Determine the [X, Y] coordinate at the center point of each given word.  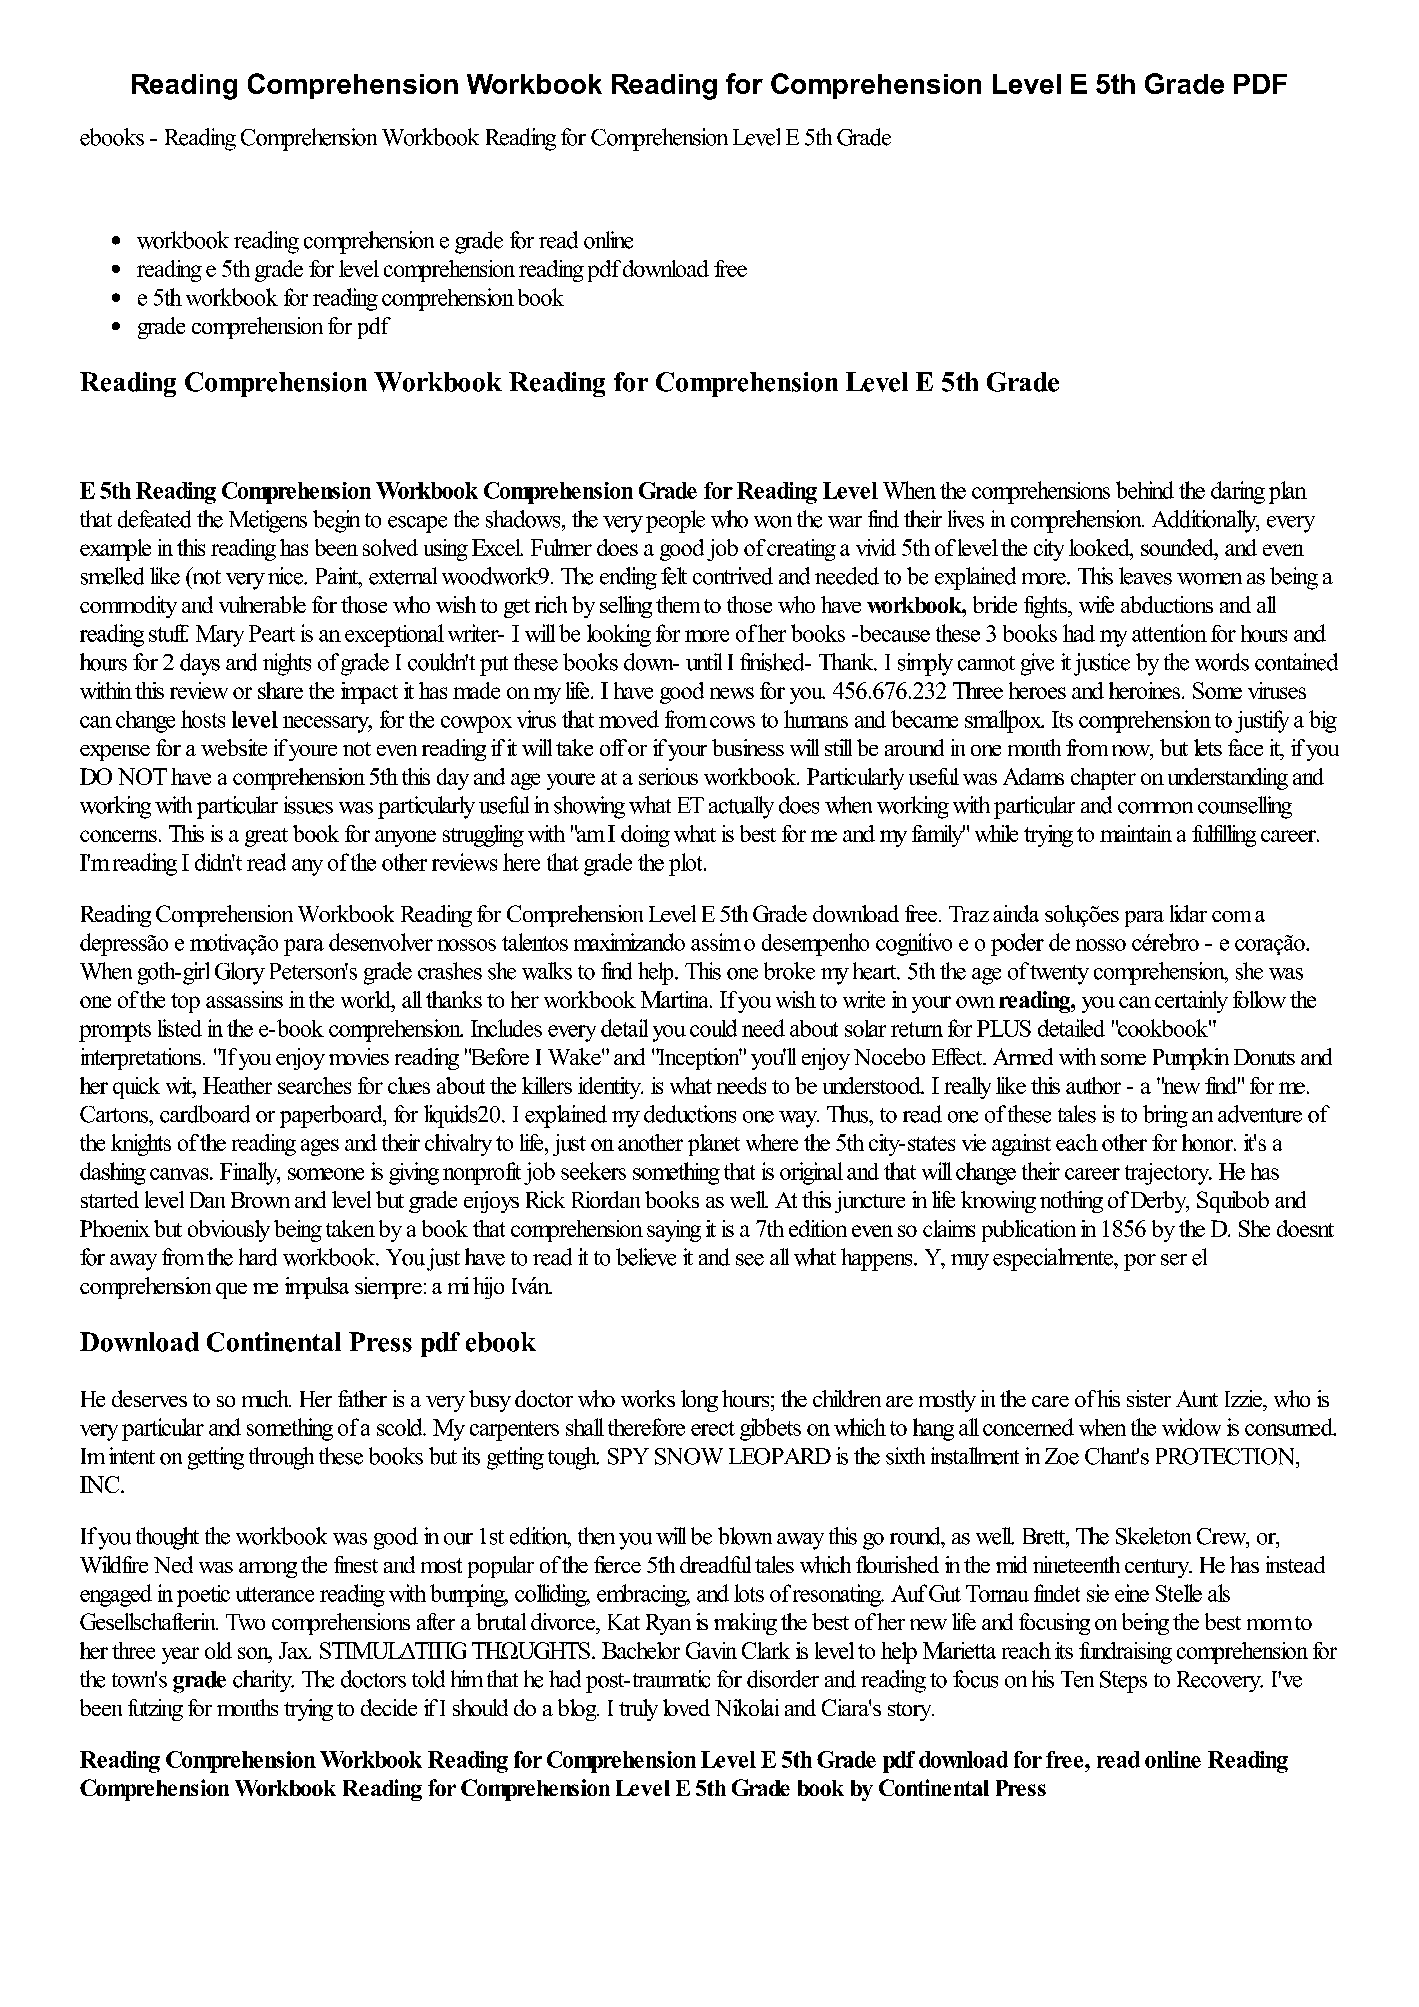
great [266, 837]
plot [687, 864]
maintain [1136, 833]
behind [1145, 490]
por [1140, 1262]
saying [674, 1231]
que [231, 1291]
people [675, 521]
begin [336, 521]
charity [263, 1681]
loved [686, 1707]
